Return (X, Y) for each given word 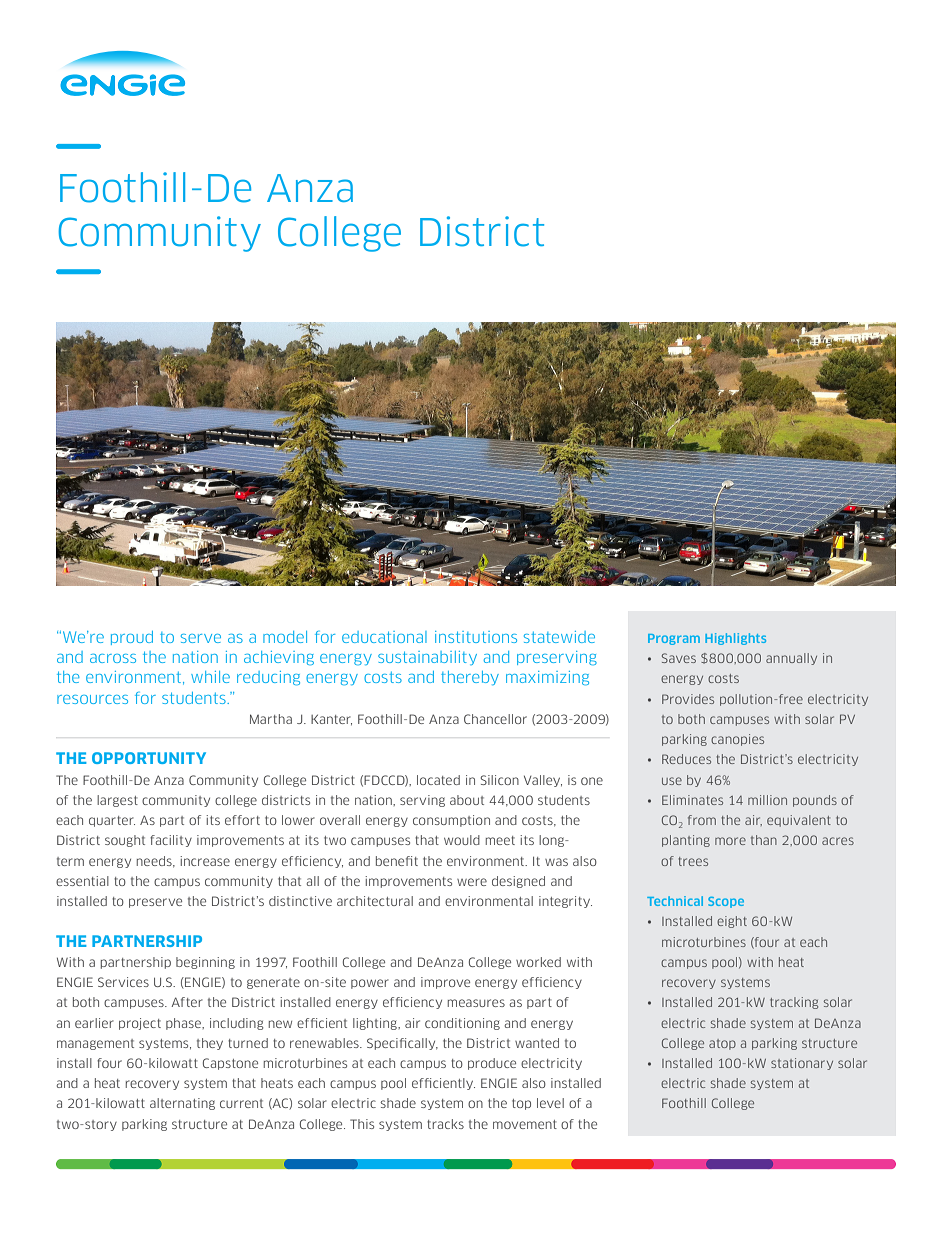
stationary (802, 1064)
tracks (445, 1124)
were (472, 882)
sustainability (427, 658)
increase (205, 861)
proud (132, 638)
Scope (726, 902)
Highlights (735, 639)
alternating (182, 1104)
